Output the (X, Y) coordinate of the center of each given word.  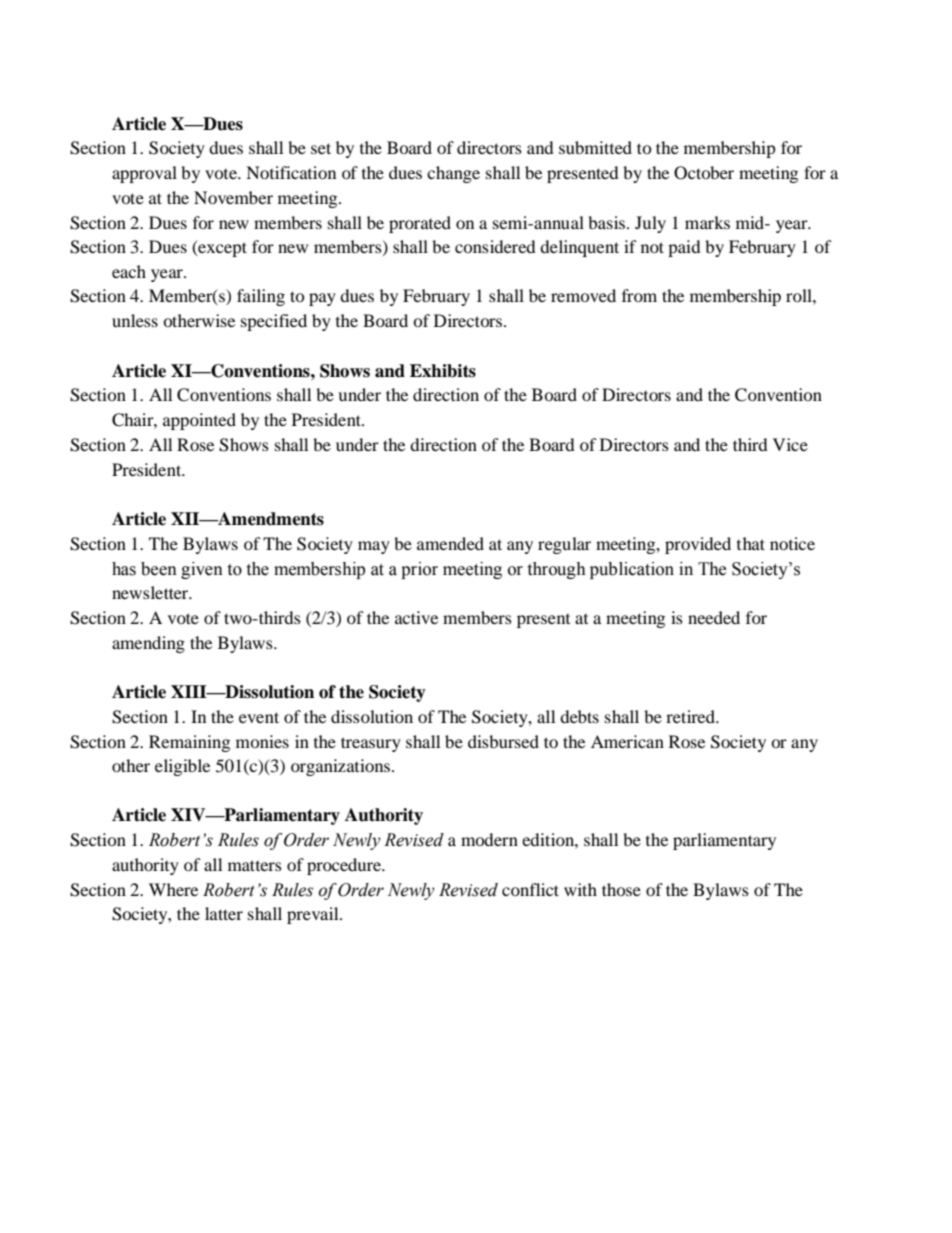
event (259, 717)
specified (274, 322)
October (704, 173)
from (639, 295)
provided (698, 545)
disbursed (503, 741)
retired (691, 716)
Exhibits (443, 371)
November (233, 197)
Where (173, 889)
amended (450, 543)
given (202, 570)
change (453, 174)
